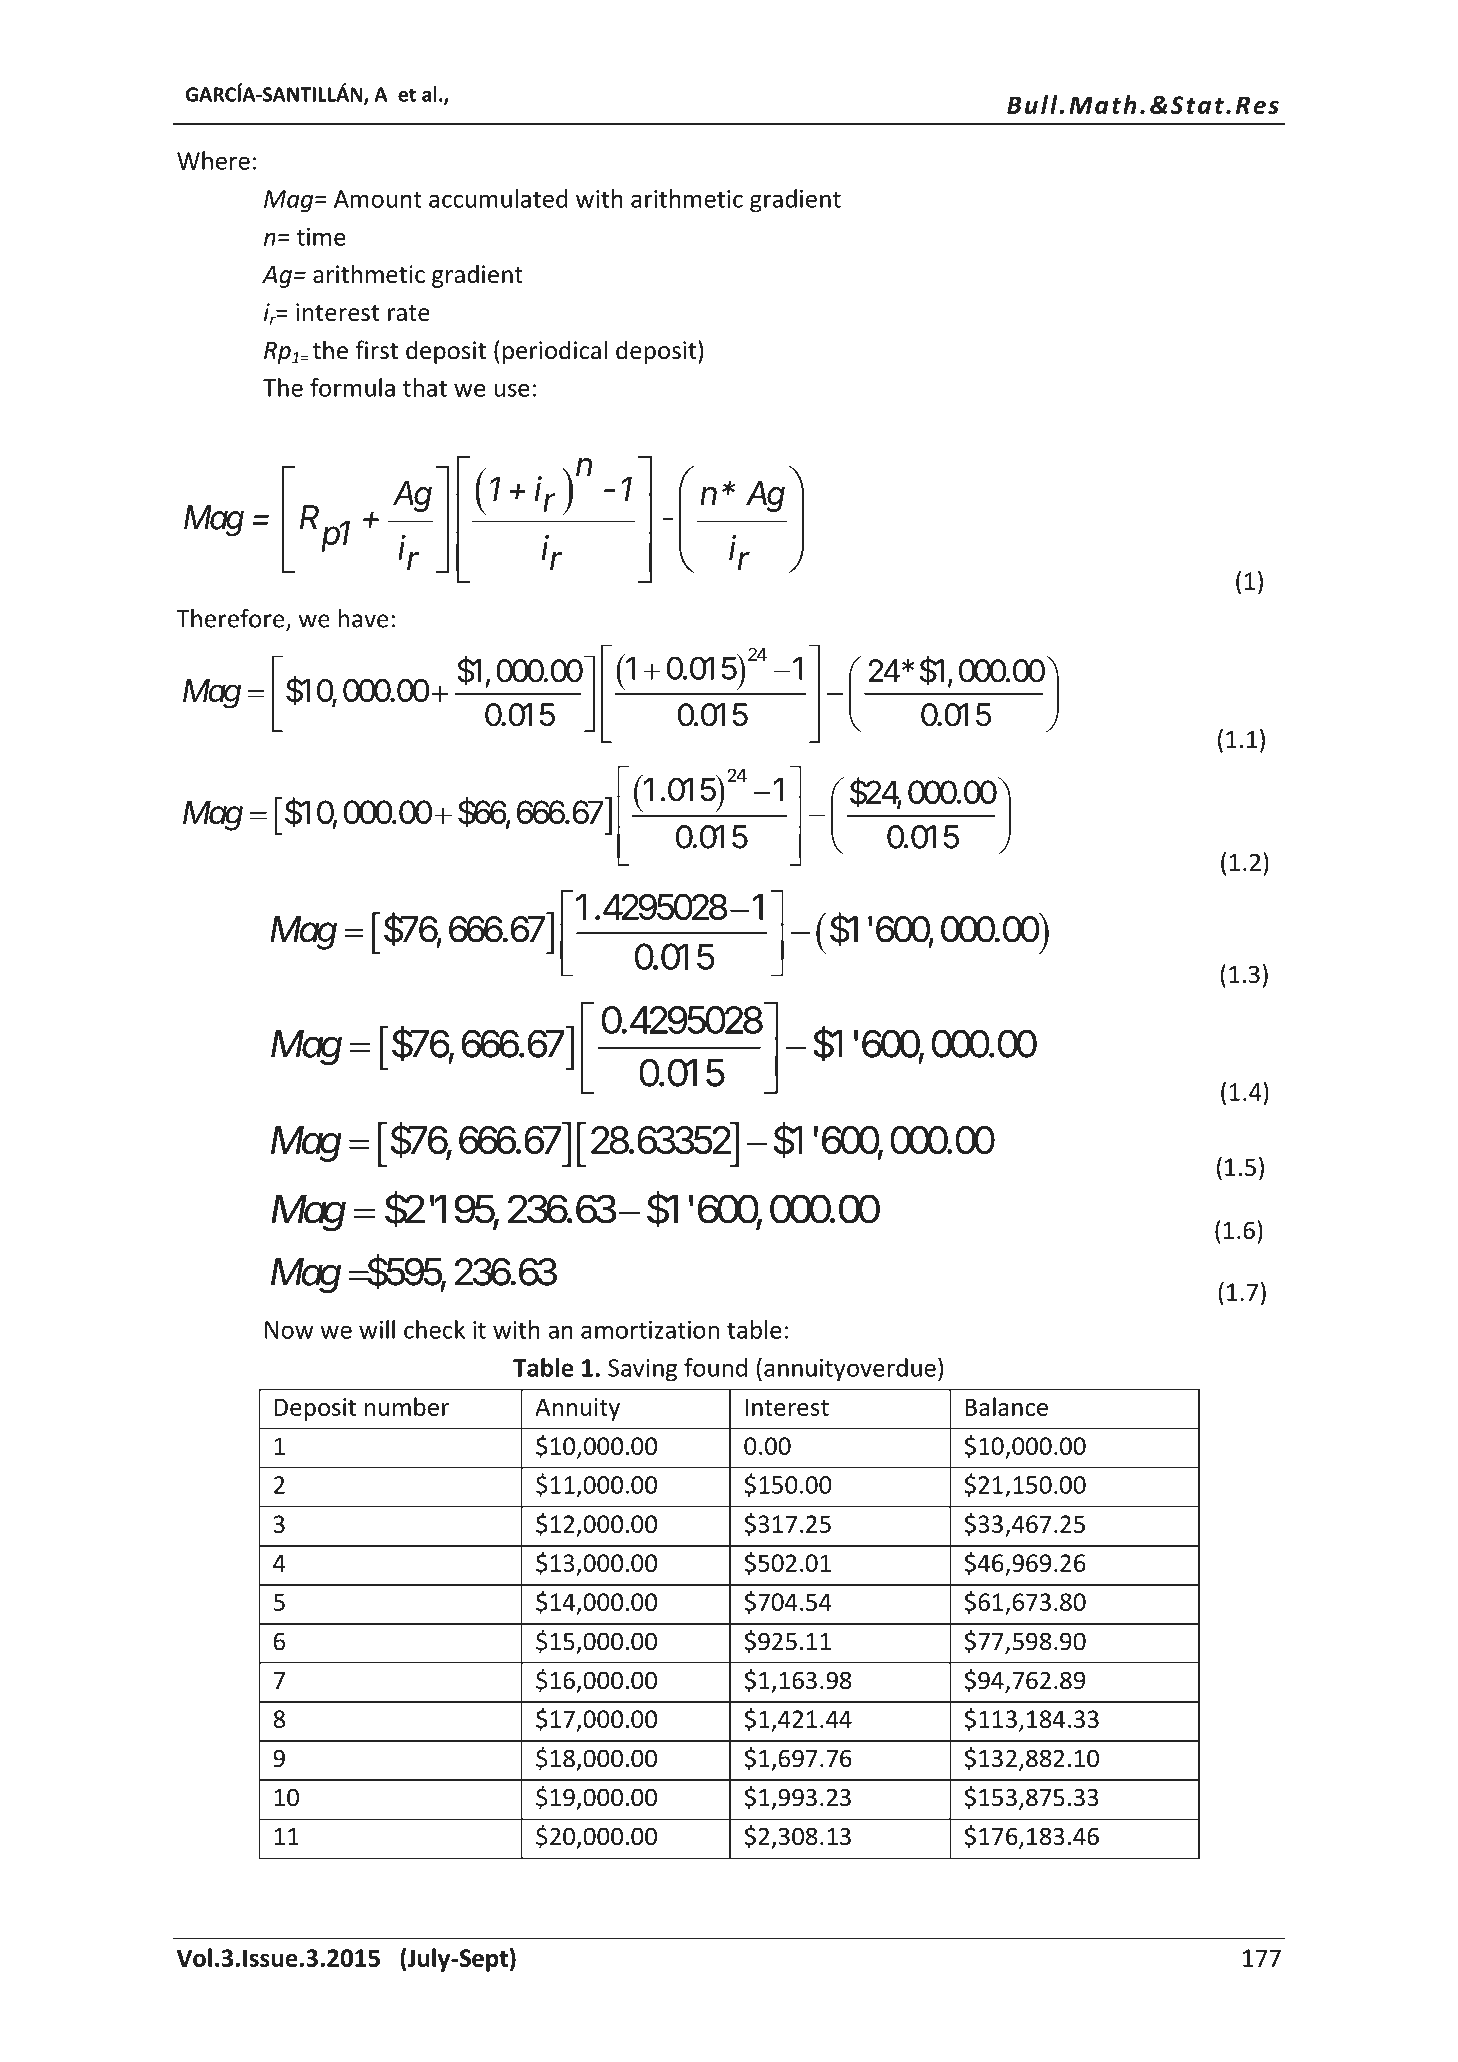 The width and height of the image is (1458, 2062). I want to click on use, so click(512, 390).
